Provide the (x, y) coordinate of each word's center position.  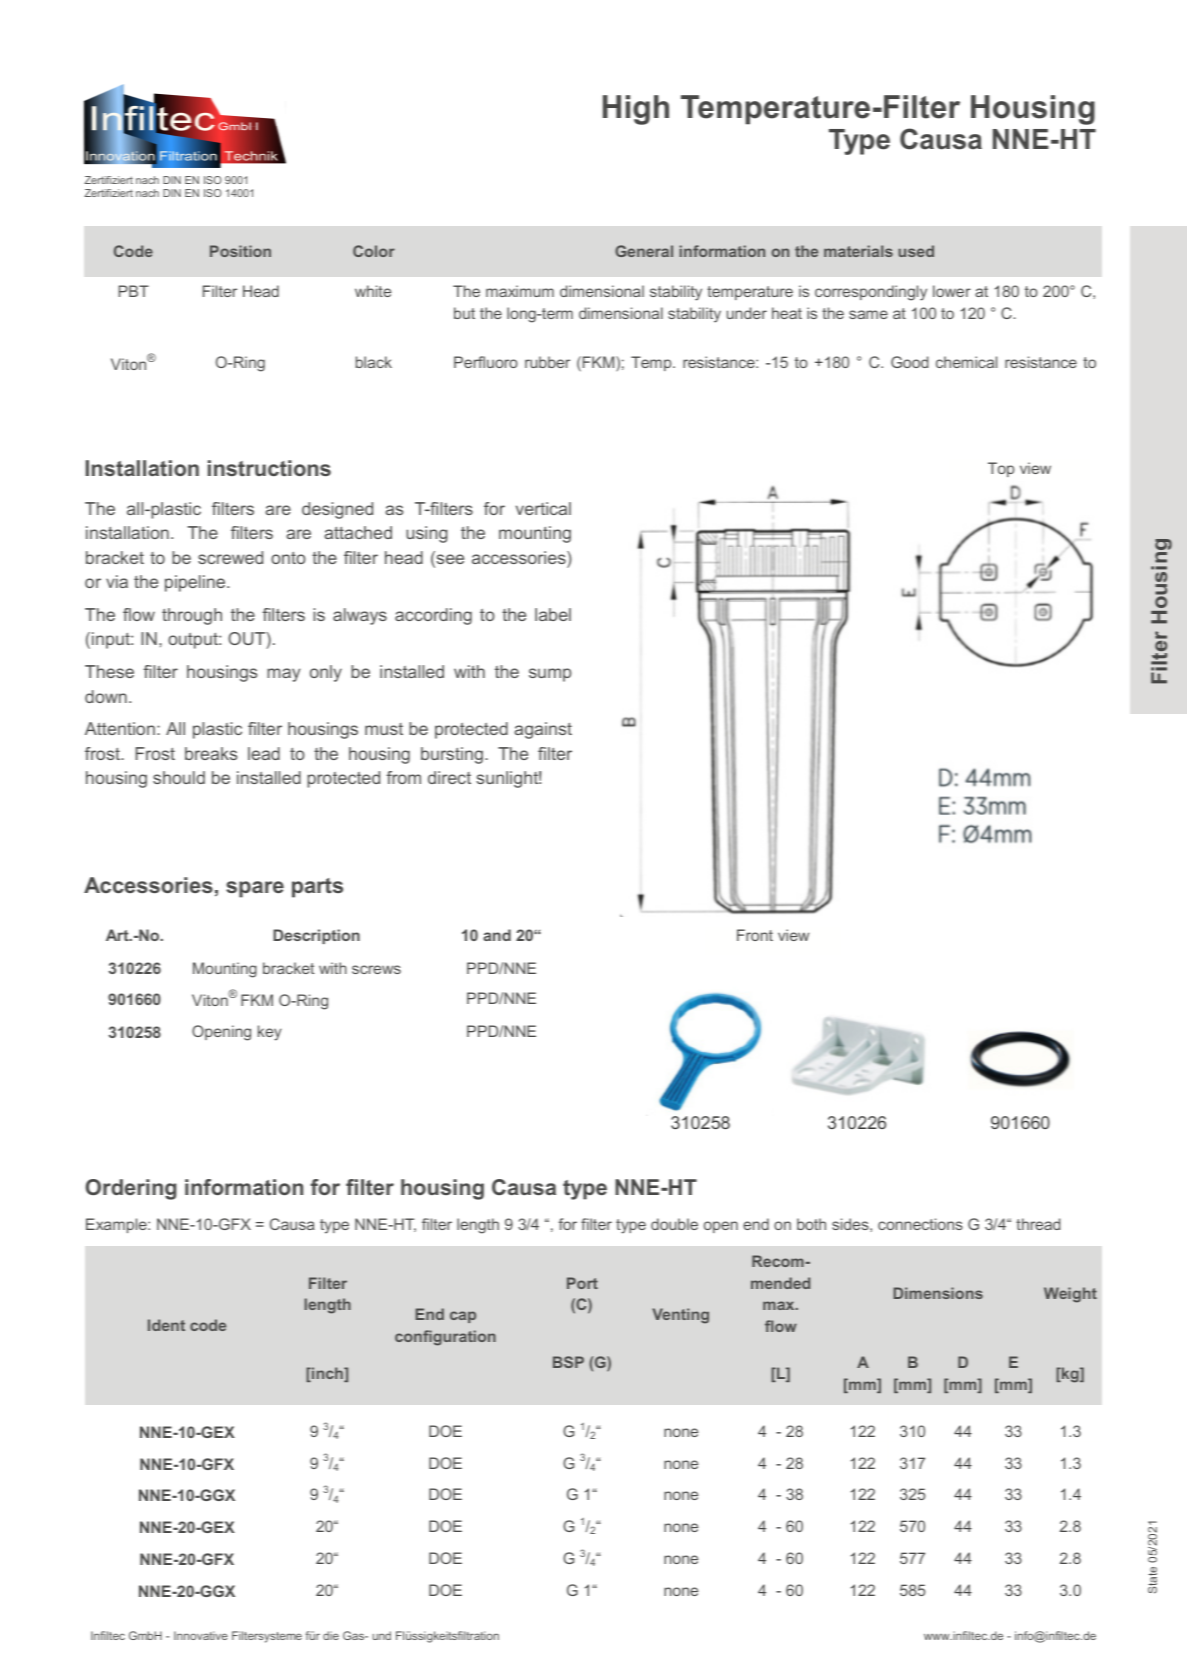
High (636, 110)
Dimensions (938, 1293)
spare (255, 889)
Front (755, 935)
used (916, 251)
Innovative (201, 1635)
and (497, 935)
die (331, 1635)
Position (240, 251)
